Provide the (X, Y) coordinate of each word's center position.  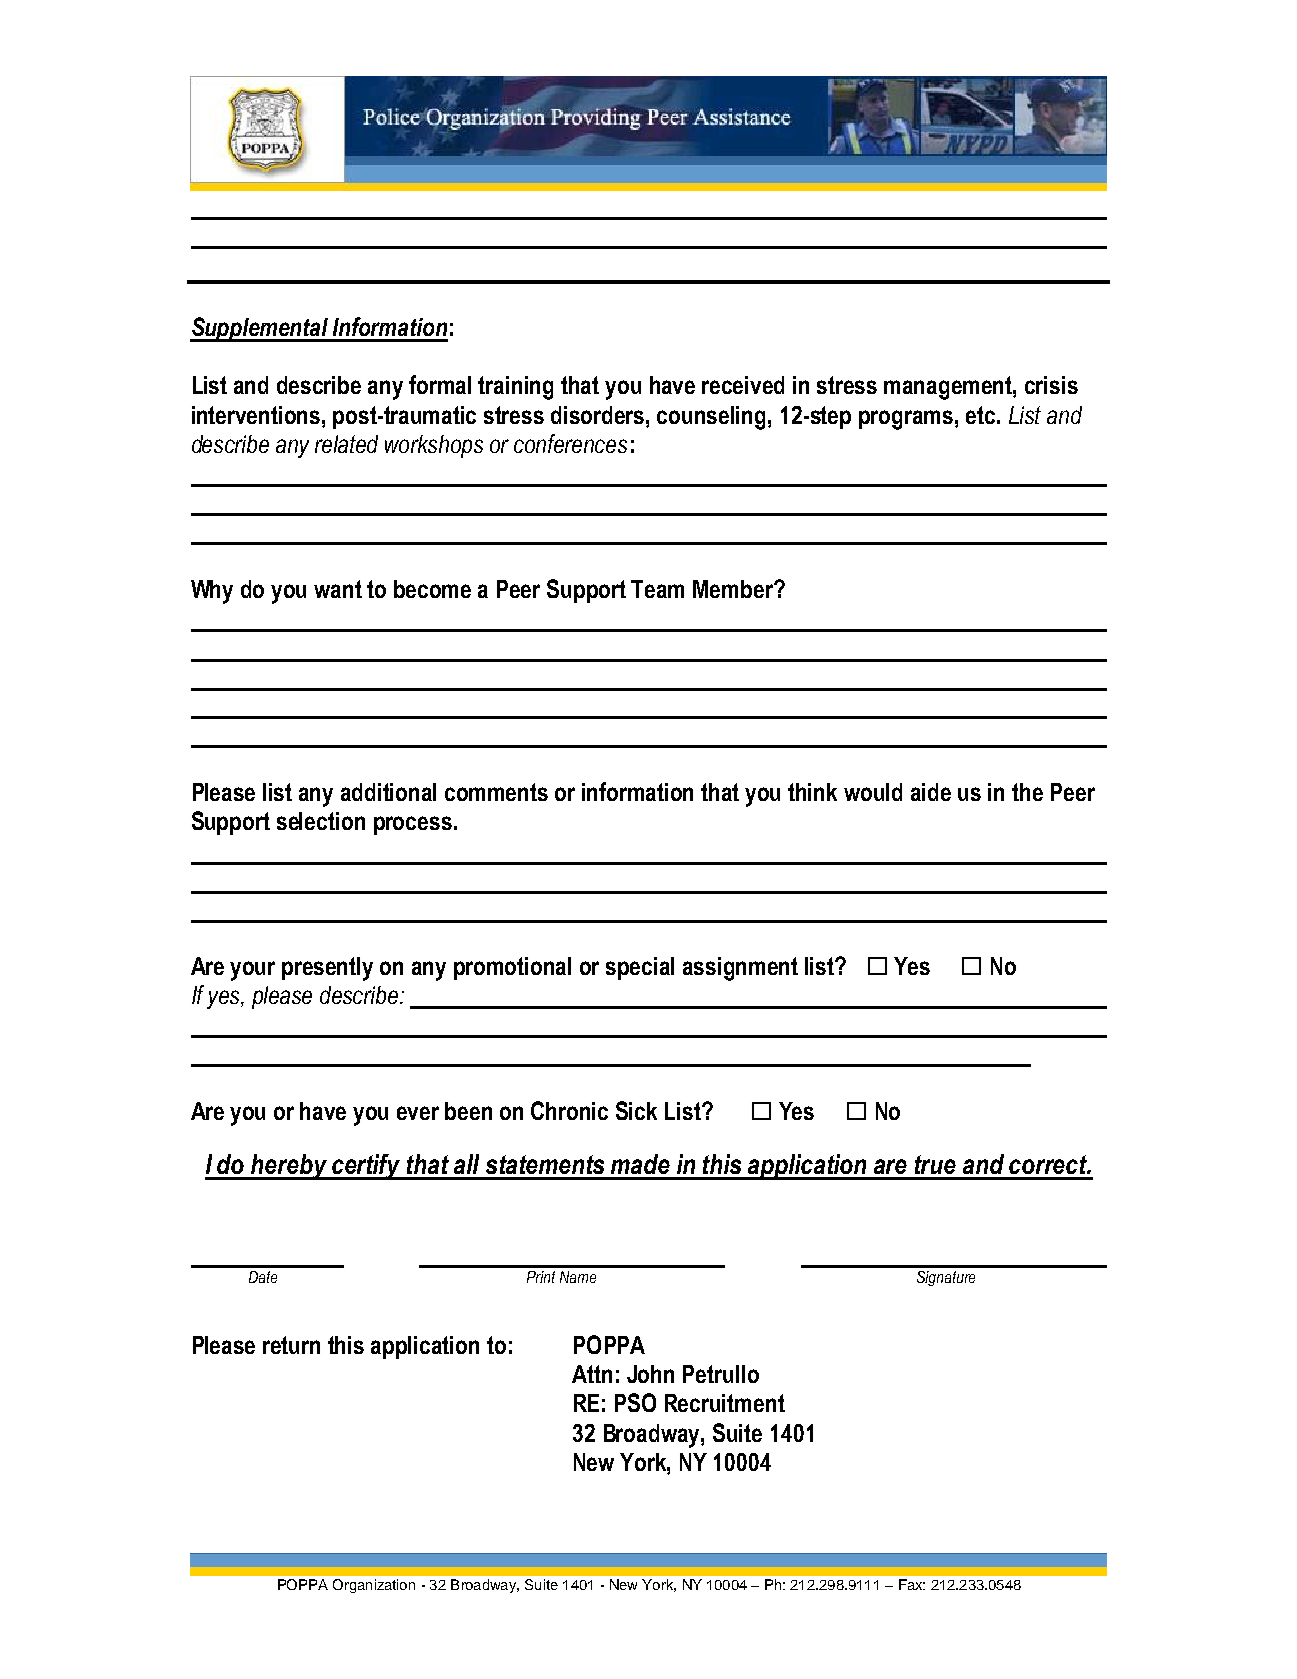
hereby (290, 1167)
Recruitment (725, 1403)
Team (657, 589)
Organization (374, 1586)
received (743, 385)
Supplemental (260, 329)
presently (327, 969)
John (650, 1374)
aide (931, 792)
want (338, 589)
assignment (740, 969)
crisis (1051, 385)
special (640, 968)
